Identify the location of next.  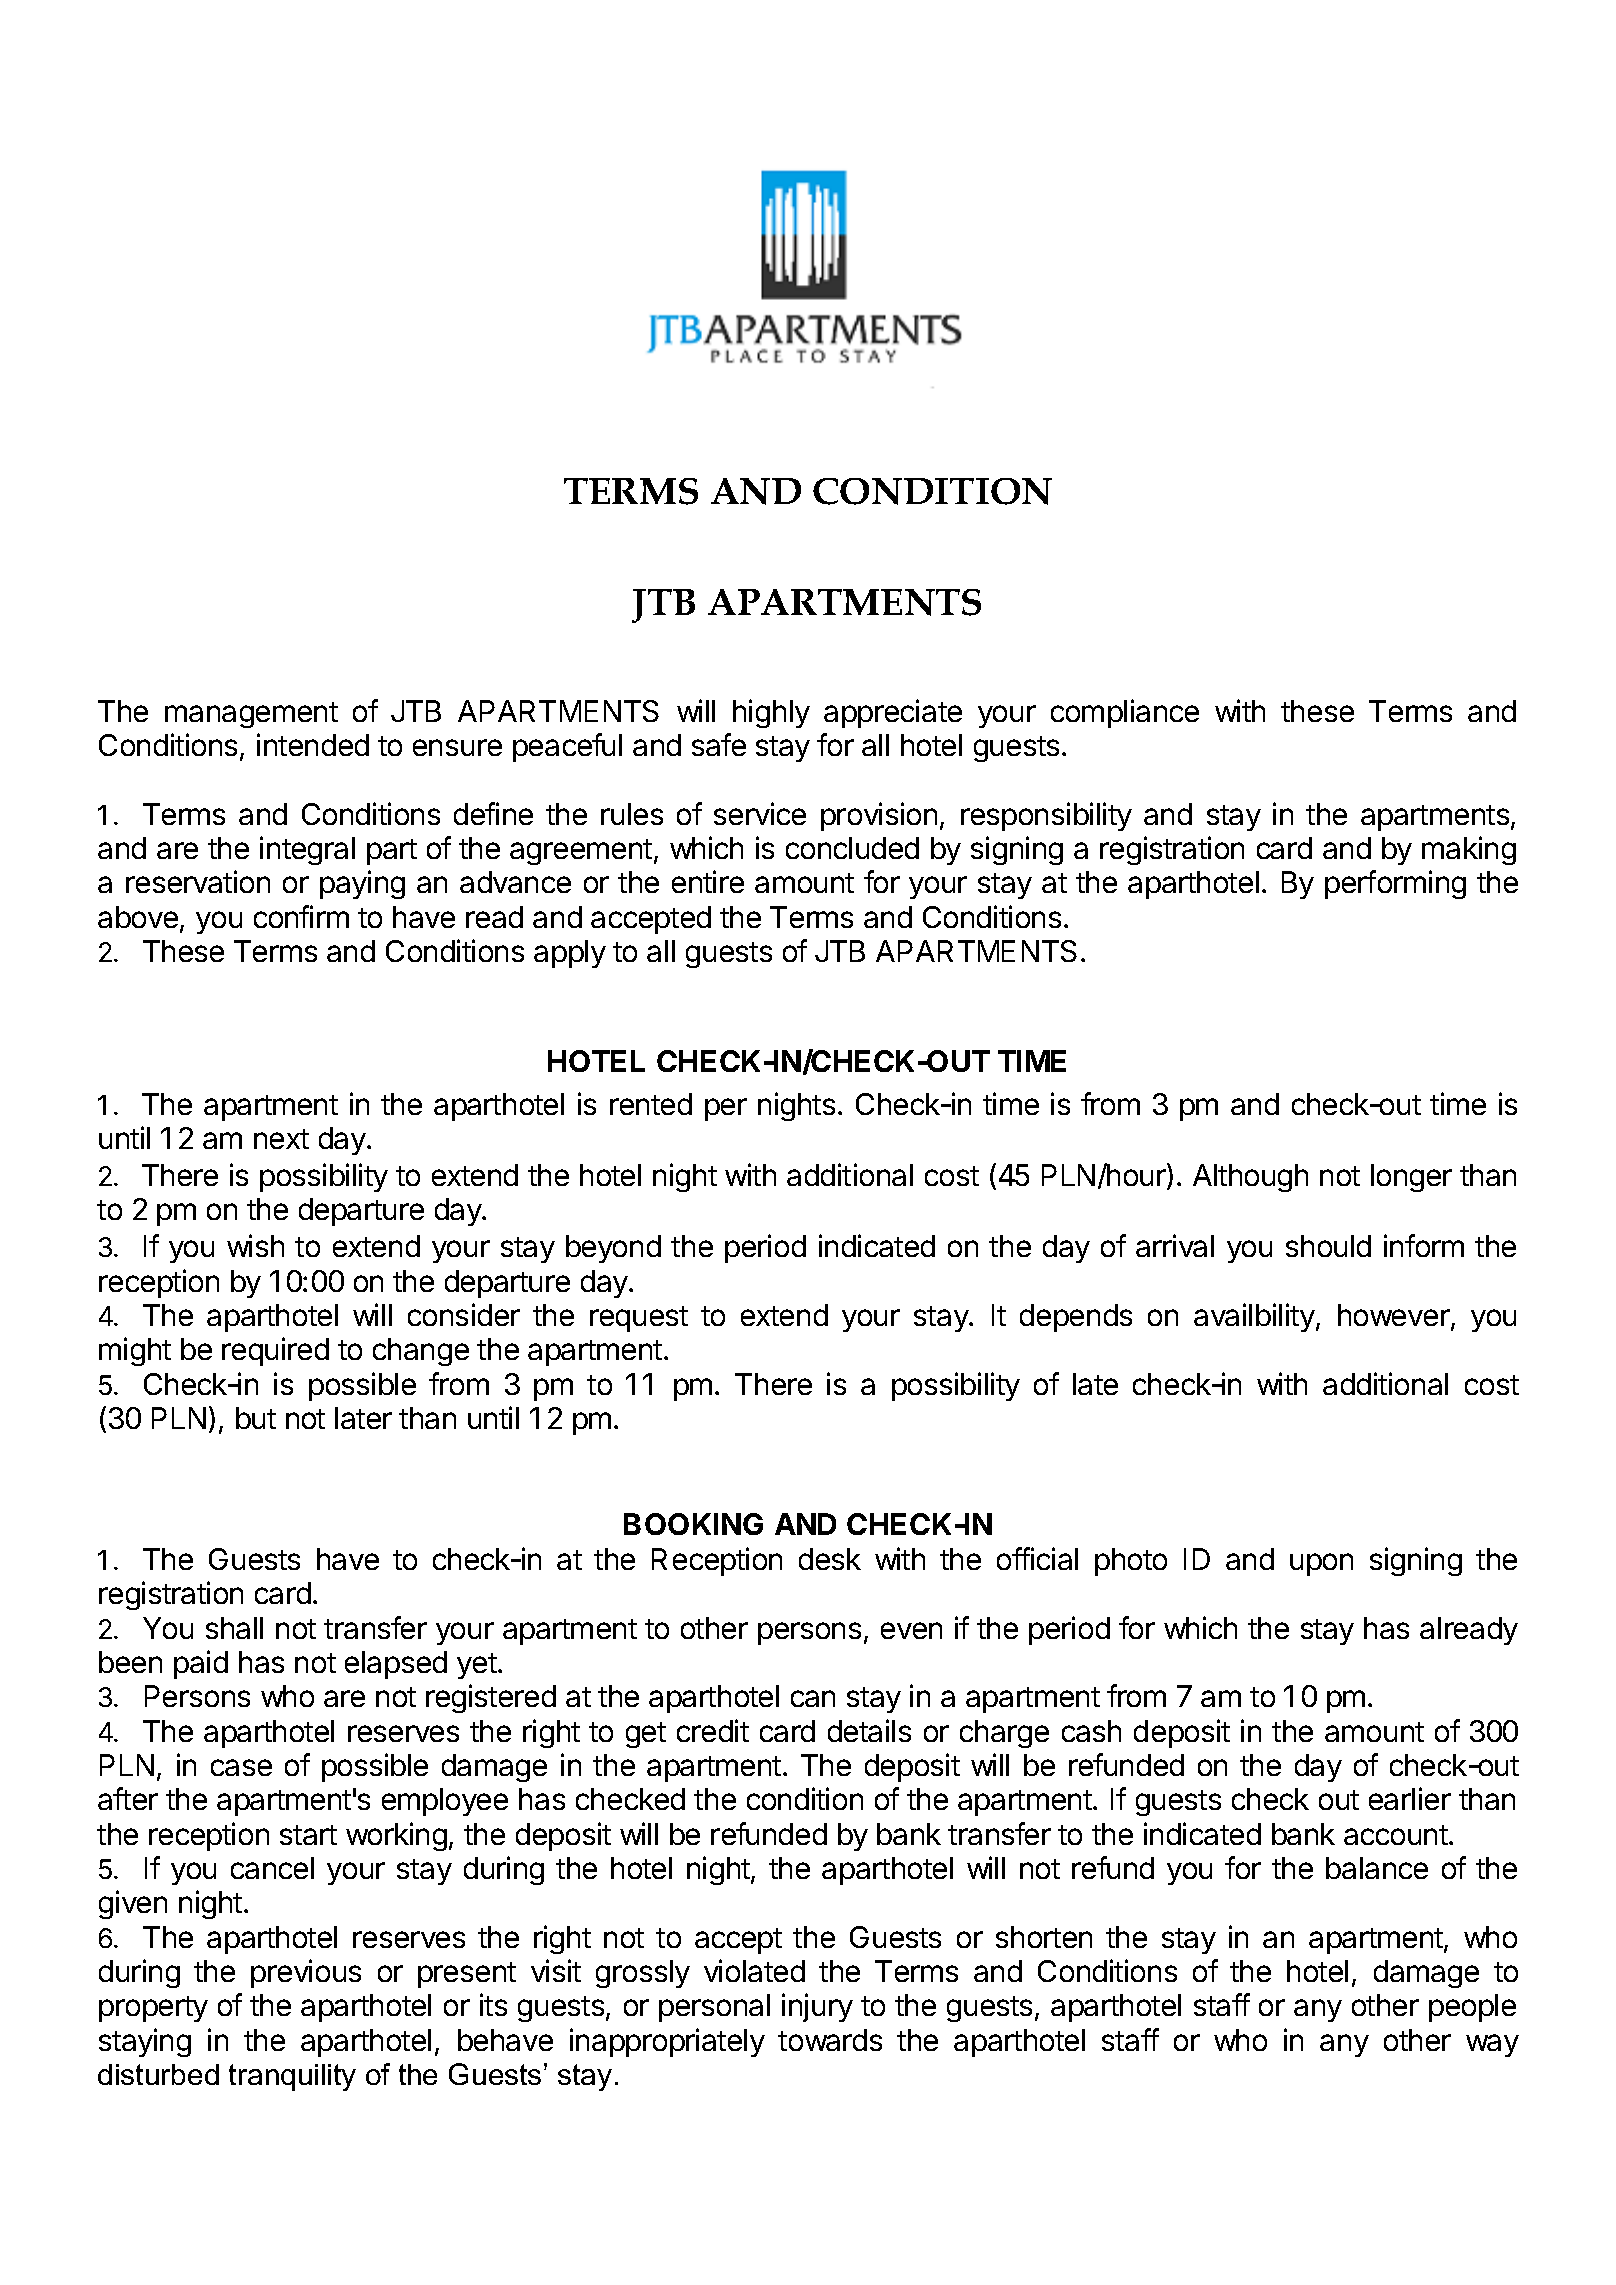
(281, 1139).
